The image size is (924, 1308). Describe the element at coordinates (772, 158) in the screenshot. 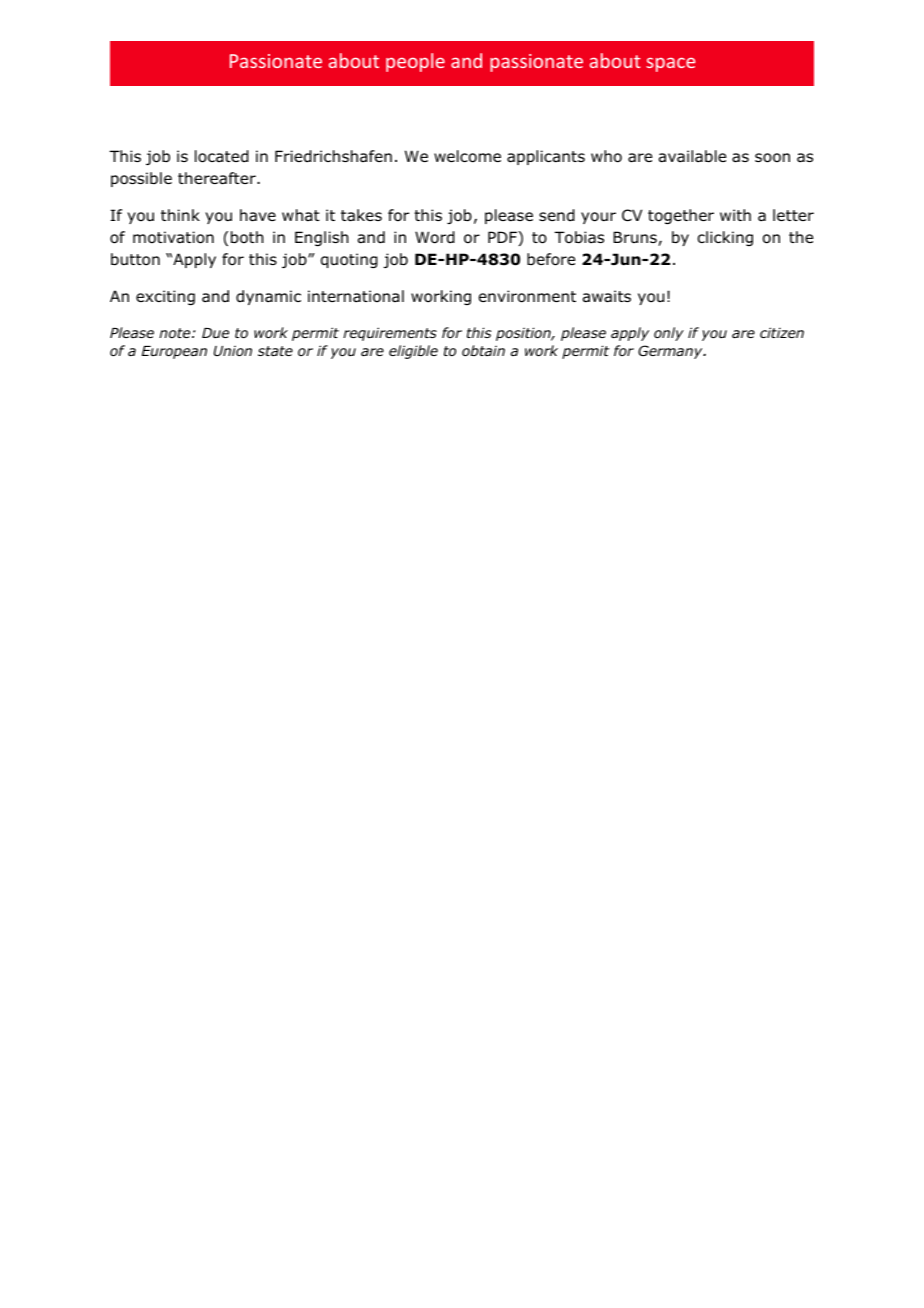

I see `soon` at that location.
